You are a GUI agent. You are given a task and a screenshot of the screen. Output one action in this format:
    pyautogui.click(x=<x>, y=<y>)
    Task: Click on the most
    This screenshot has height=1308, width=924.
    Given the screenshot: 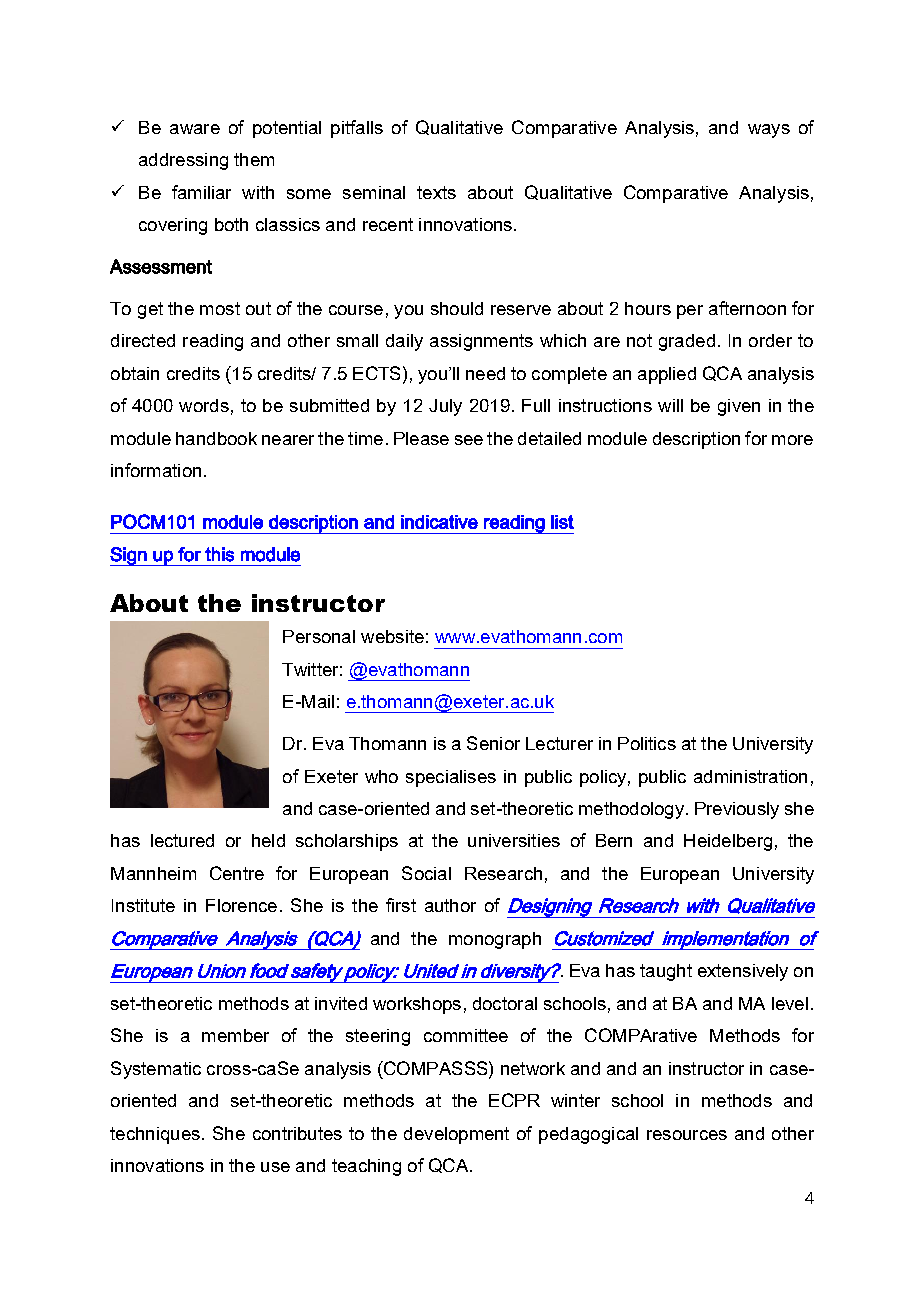 What is the action you would take?
    pyautogui.click(x=220, y=308)
